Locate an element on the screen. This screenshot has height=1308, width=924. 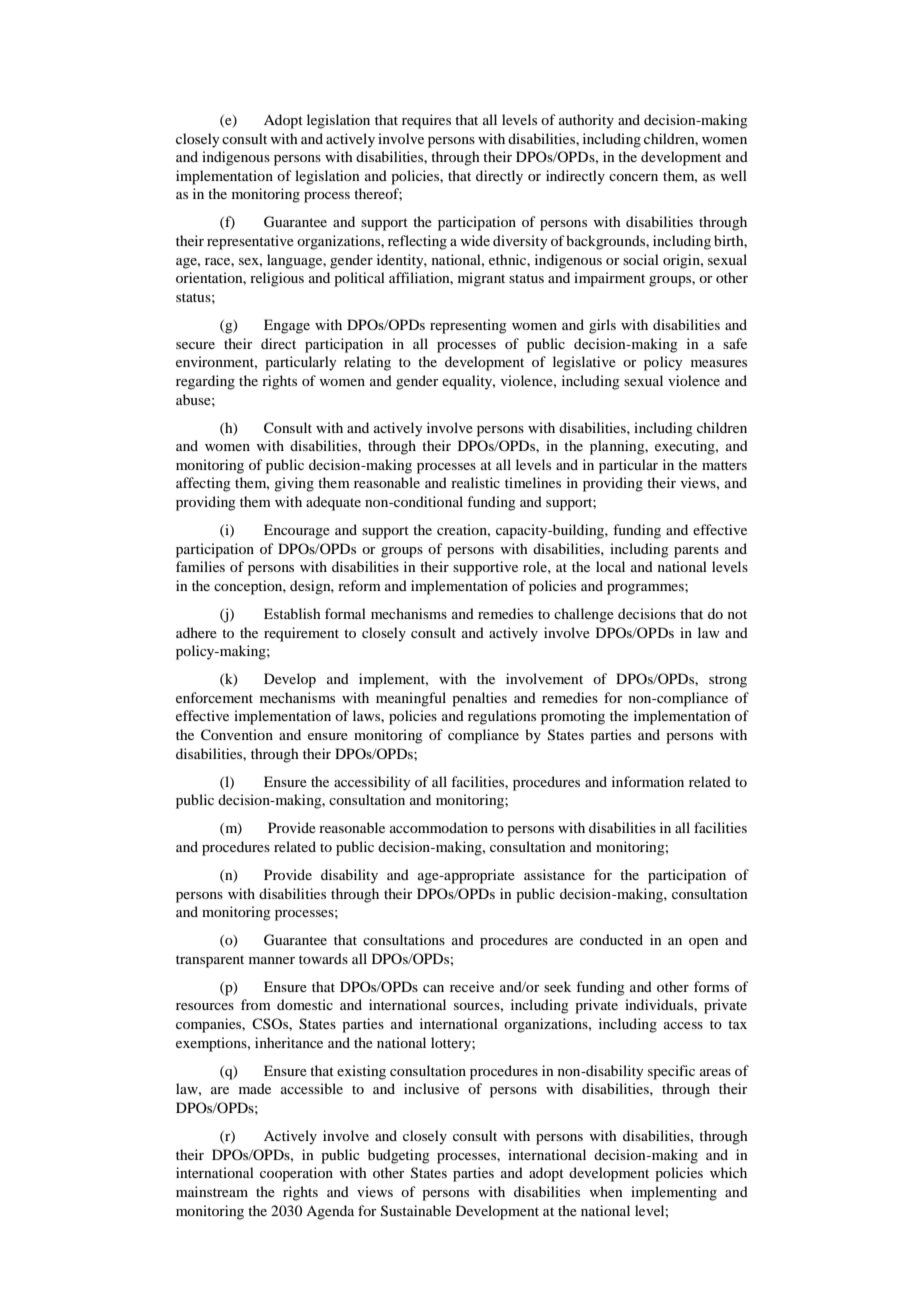
realistic is located at coordinates (475, 482).
